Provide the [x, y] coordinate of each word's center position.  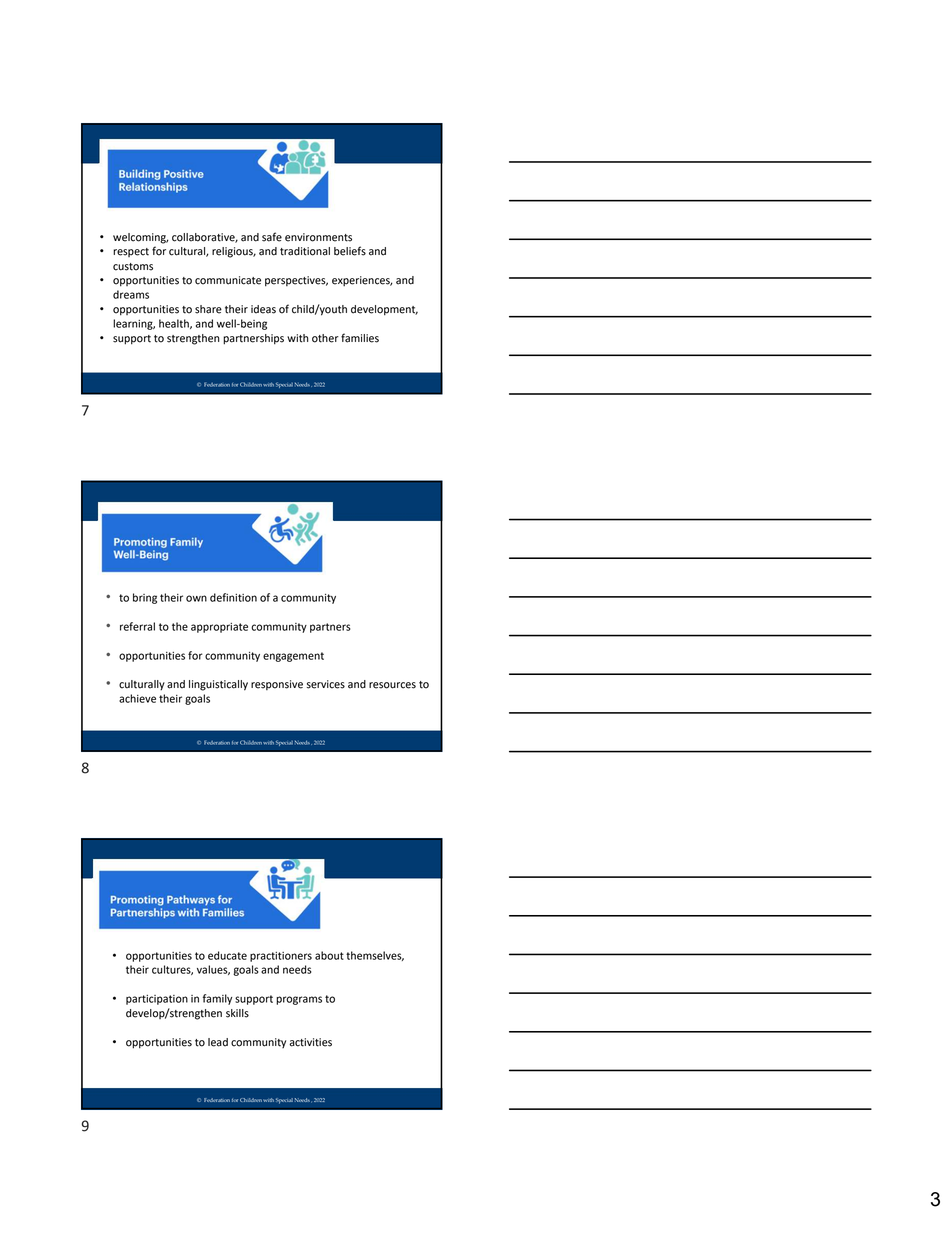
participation [157, 1000]
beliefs [350, 251]
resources [392, 685]
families [360, 338]
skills [237, 1013]
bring [145, 598]
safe [272, 237]
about [329, 955]
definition [233, 597]
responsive [277, 685]
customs [133, 267]
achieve [137, 698]
